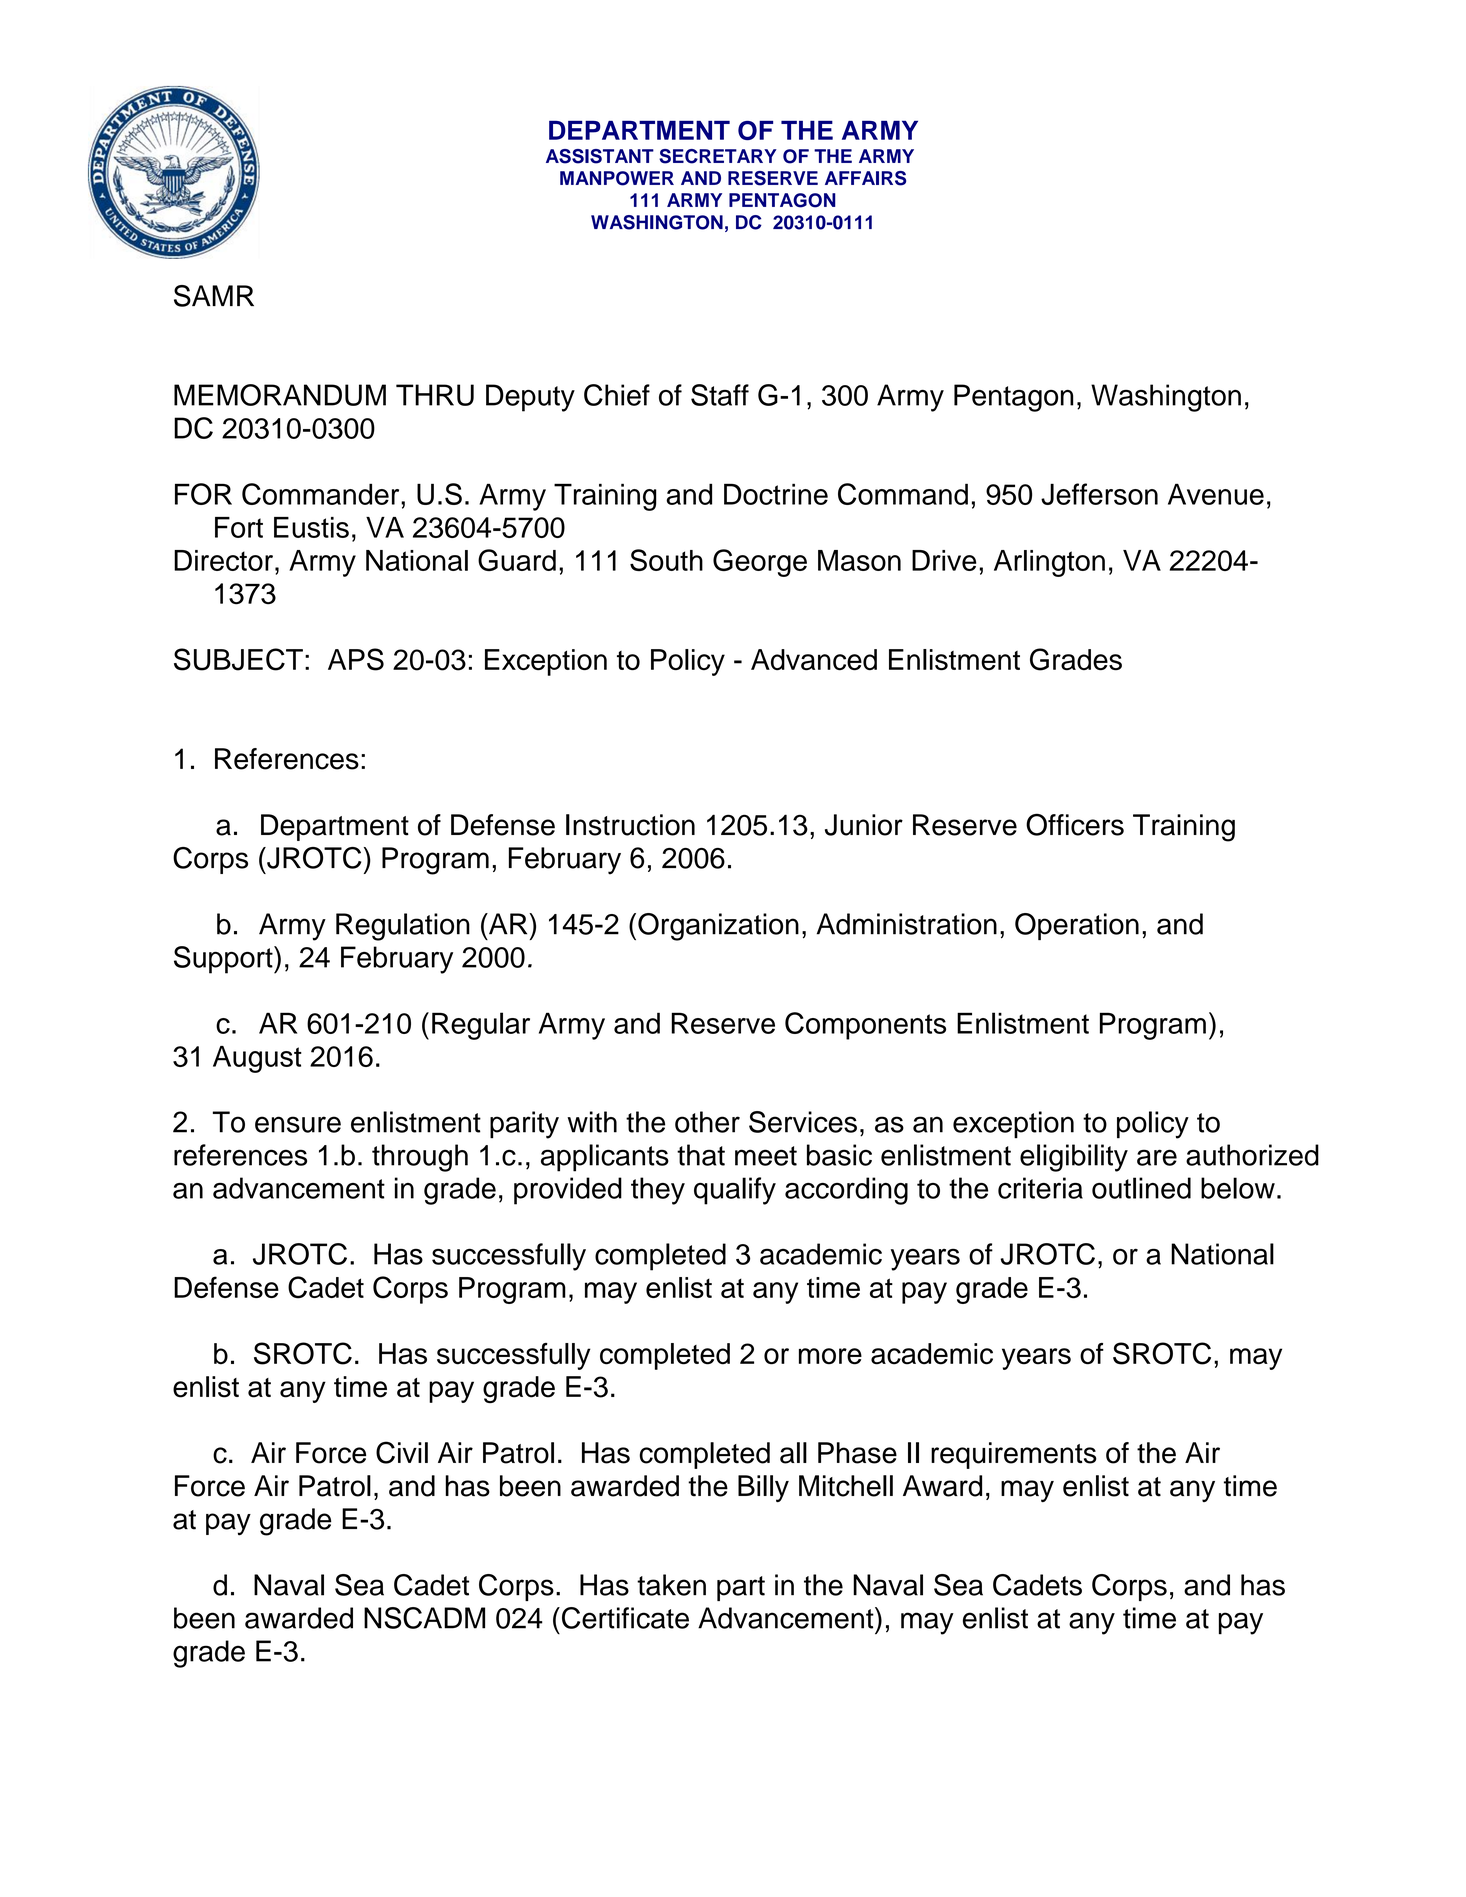 The image size is (1466, 1897). Describe the element at coordinates (760, 563) in the image. I see `George` at that location.
